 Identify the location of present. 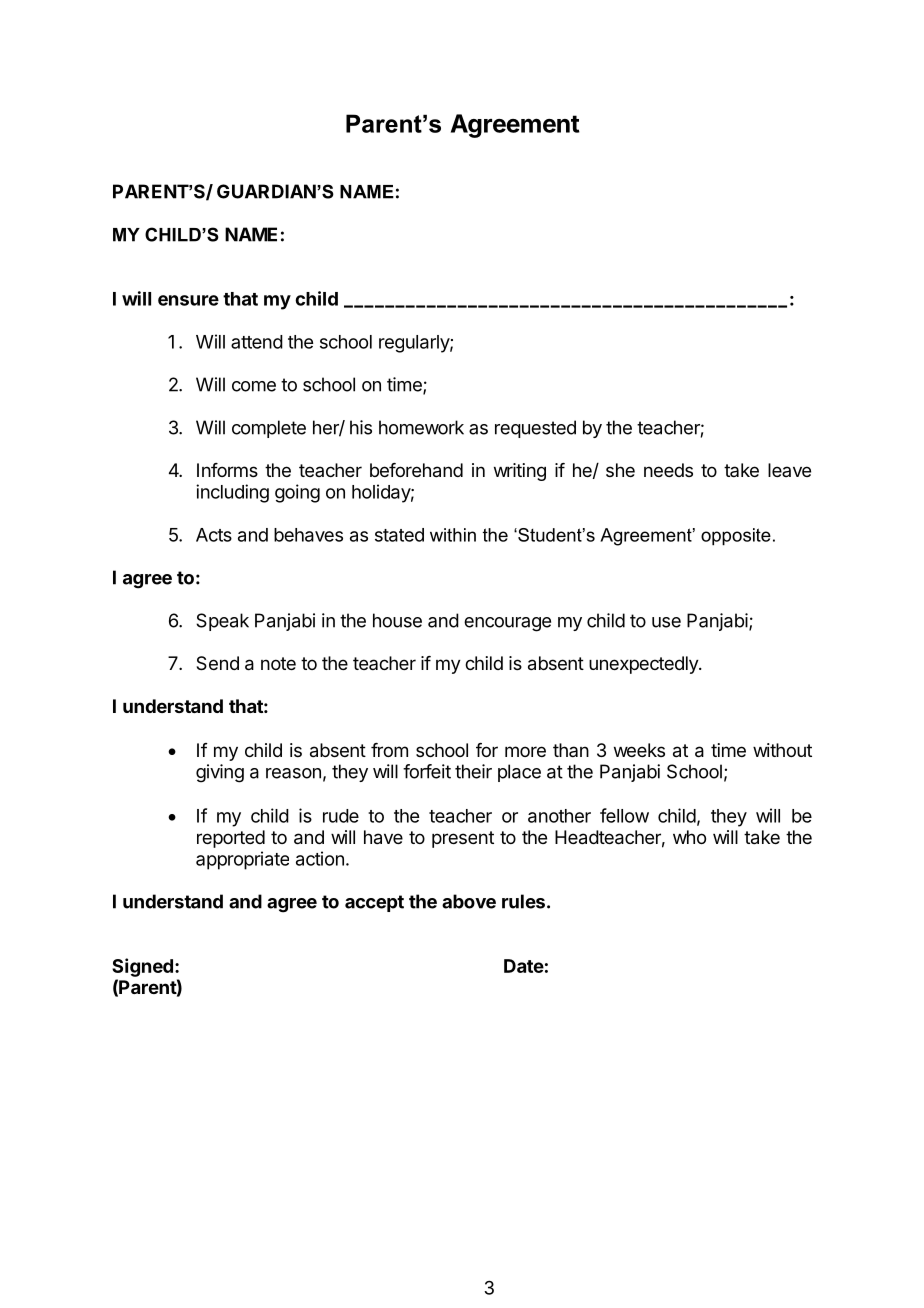
(463, 839).
